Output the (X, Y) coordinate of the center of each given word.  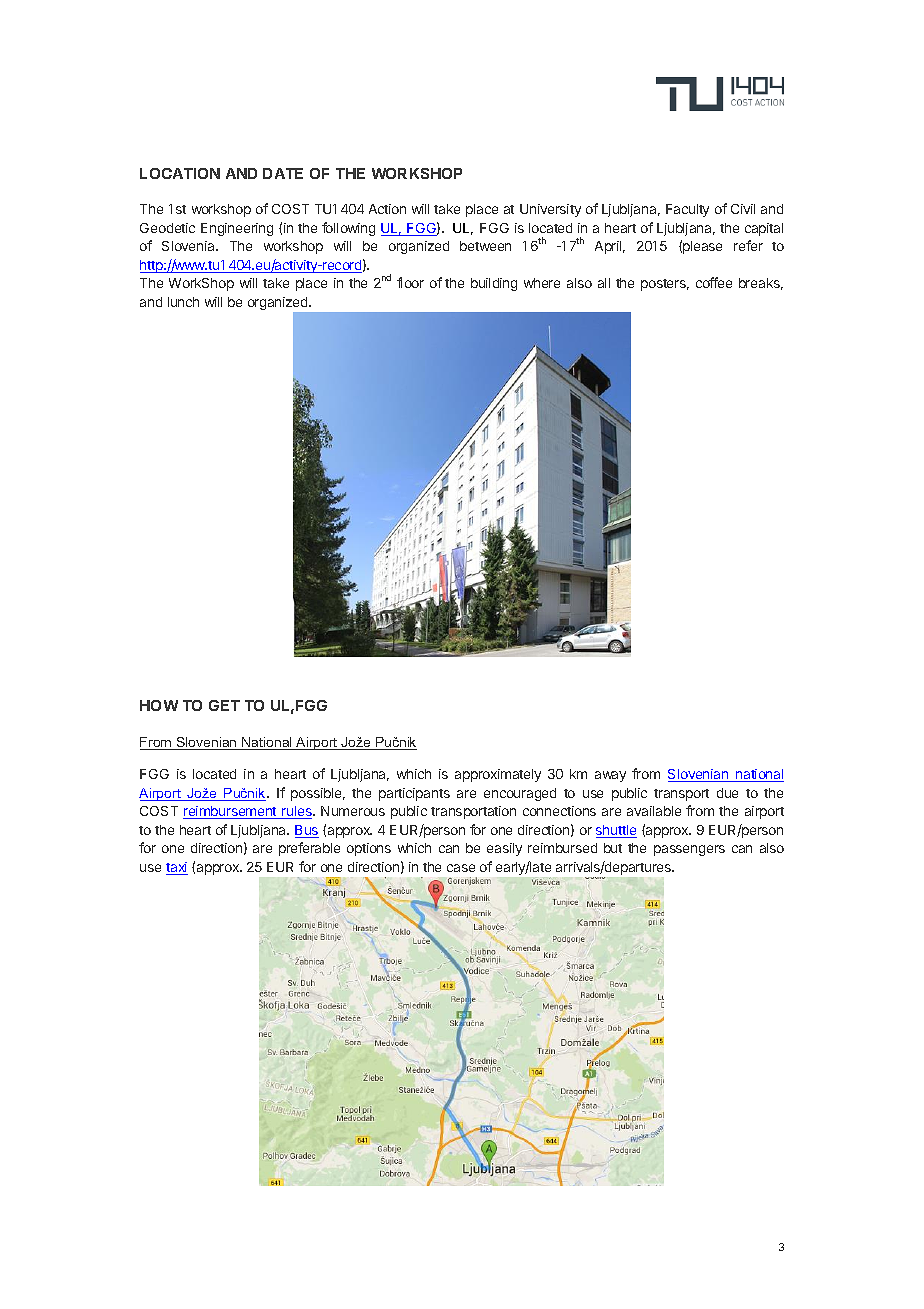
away (610, 776)
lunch (183, 302)
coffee (714, 282)
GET (224, 705)
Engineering (237, 229)
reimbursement (231, 812)
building (494, 284)
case (461, 868)
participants (414, 794)
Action (387, 209)
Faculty (687, 210)
